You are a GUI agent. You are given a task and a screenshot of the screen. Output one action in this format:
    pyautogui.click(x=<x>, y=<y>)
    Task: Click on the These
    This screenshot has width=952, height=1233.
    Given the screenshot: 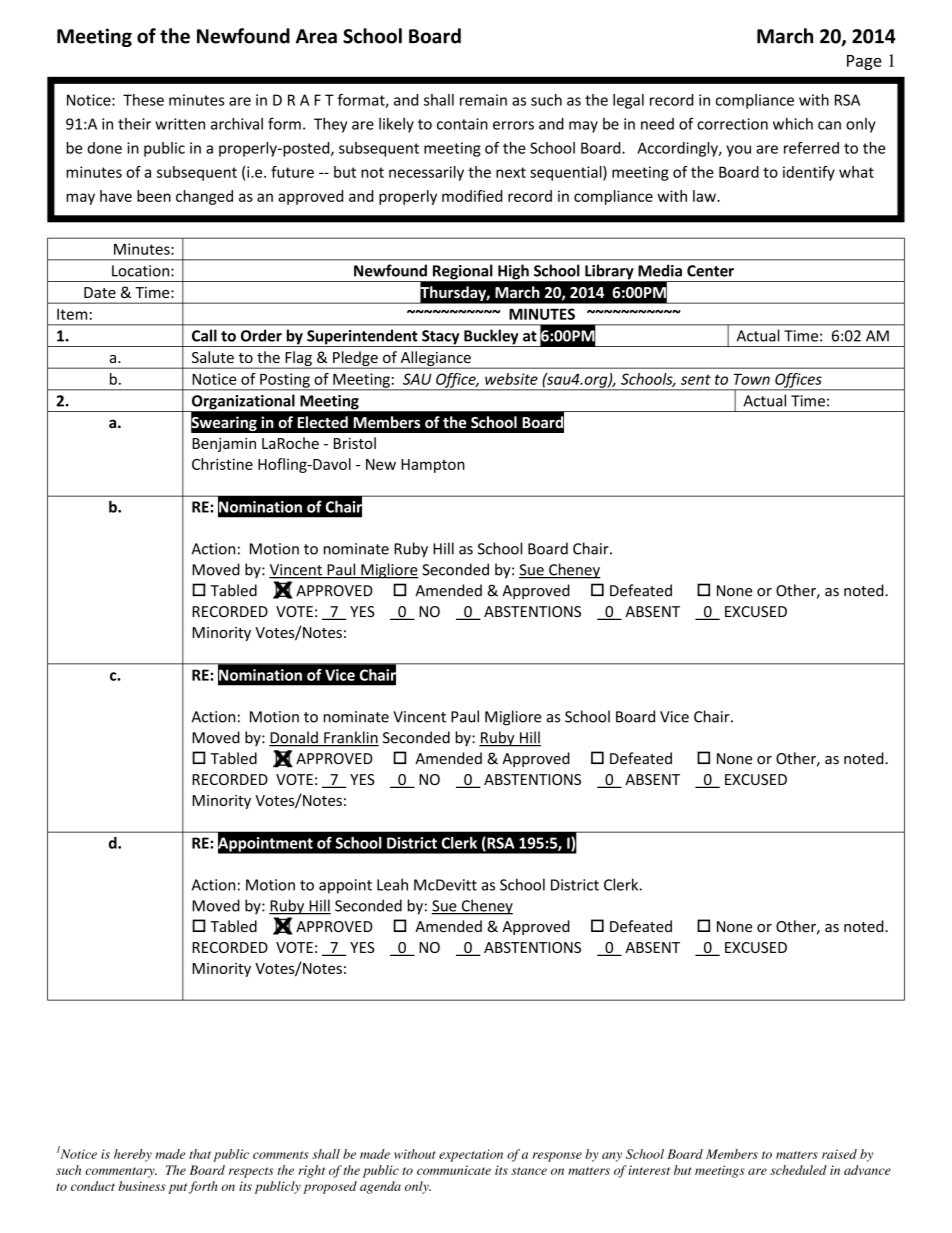 What is the action you would take?
    pyautogui.click(x=143, y=100)
